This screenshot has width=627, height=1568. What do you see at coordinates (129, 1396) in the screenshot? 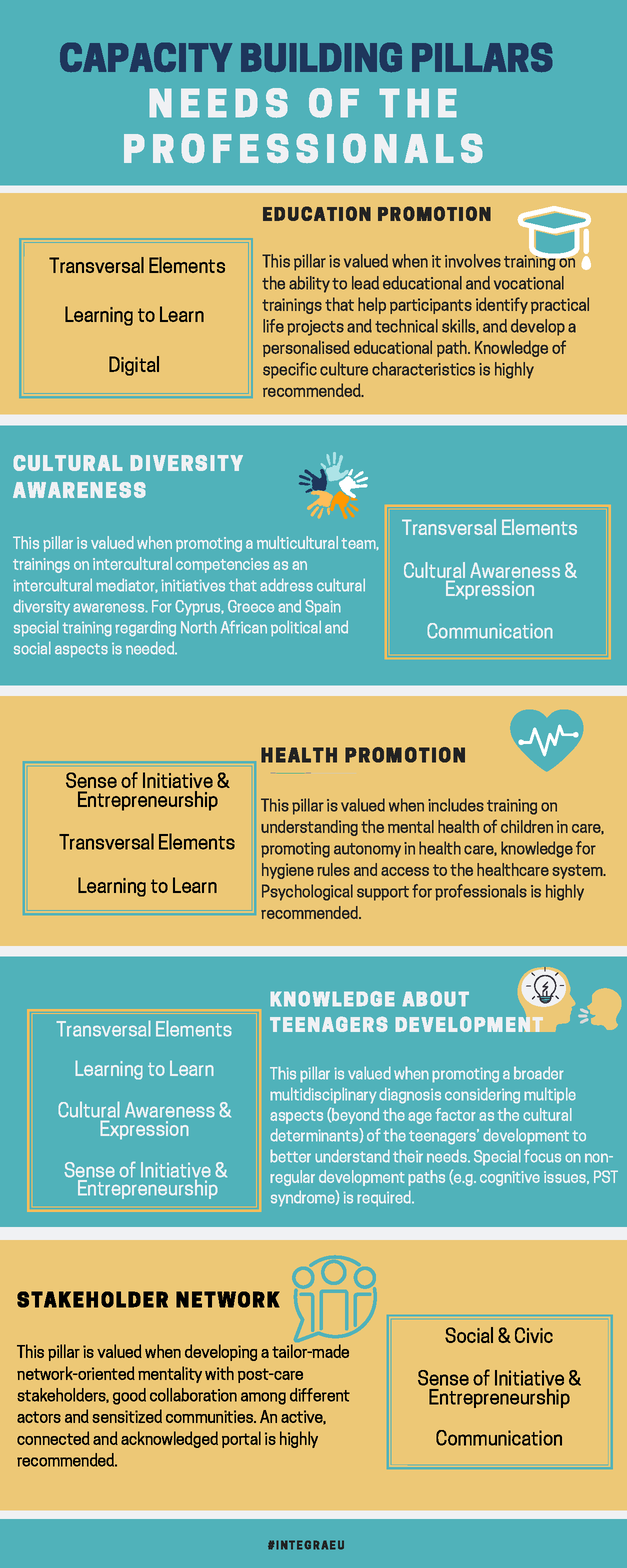
I see `good` at bounding box center [129, 1396].
